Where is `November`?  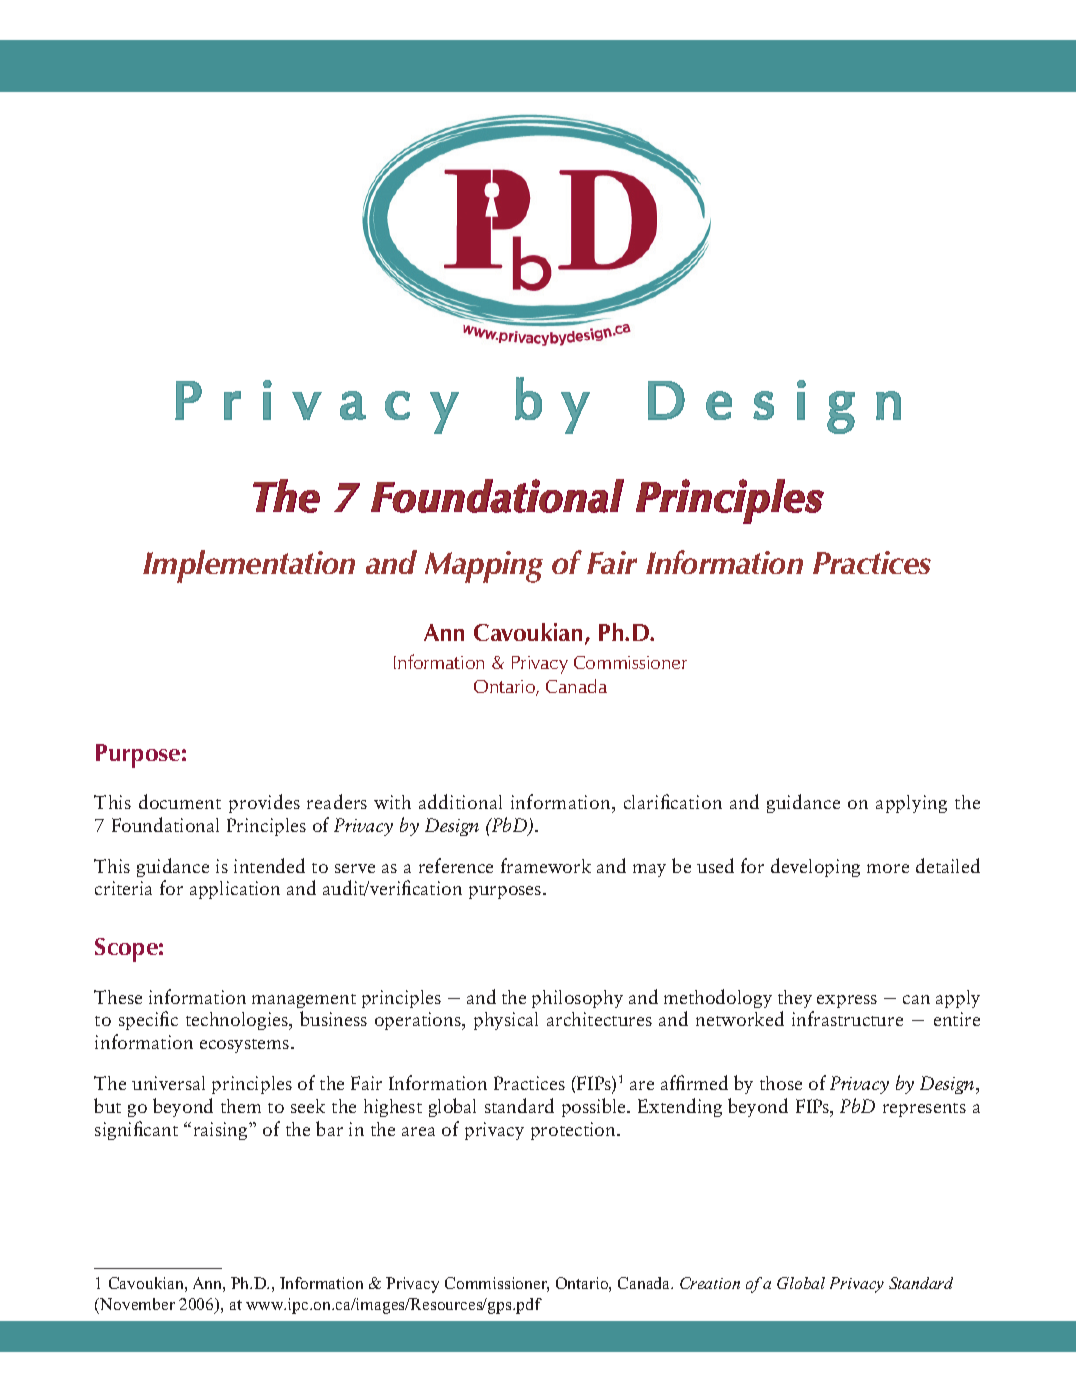
November is located at coordinates (136, 1304).
